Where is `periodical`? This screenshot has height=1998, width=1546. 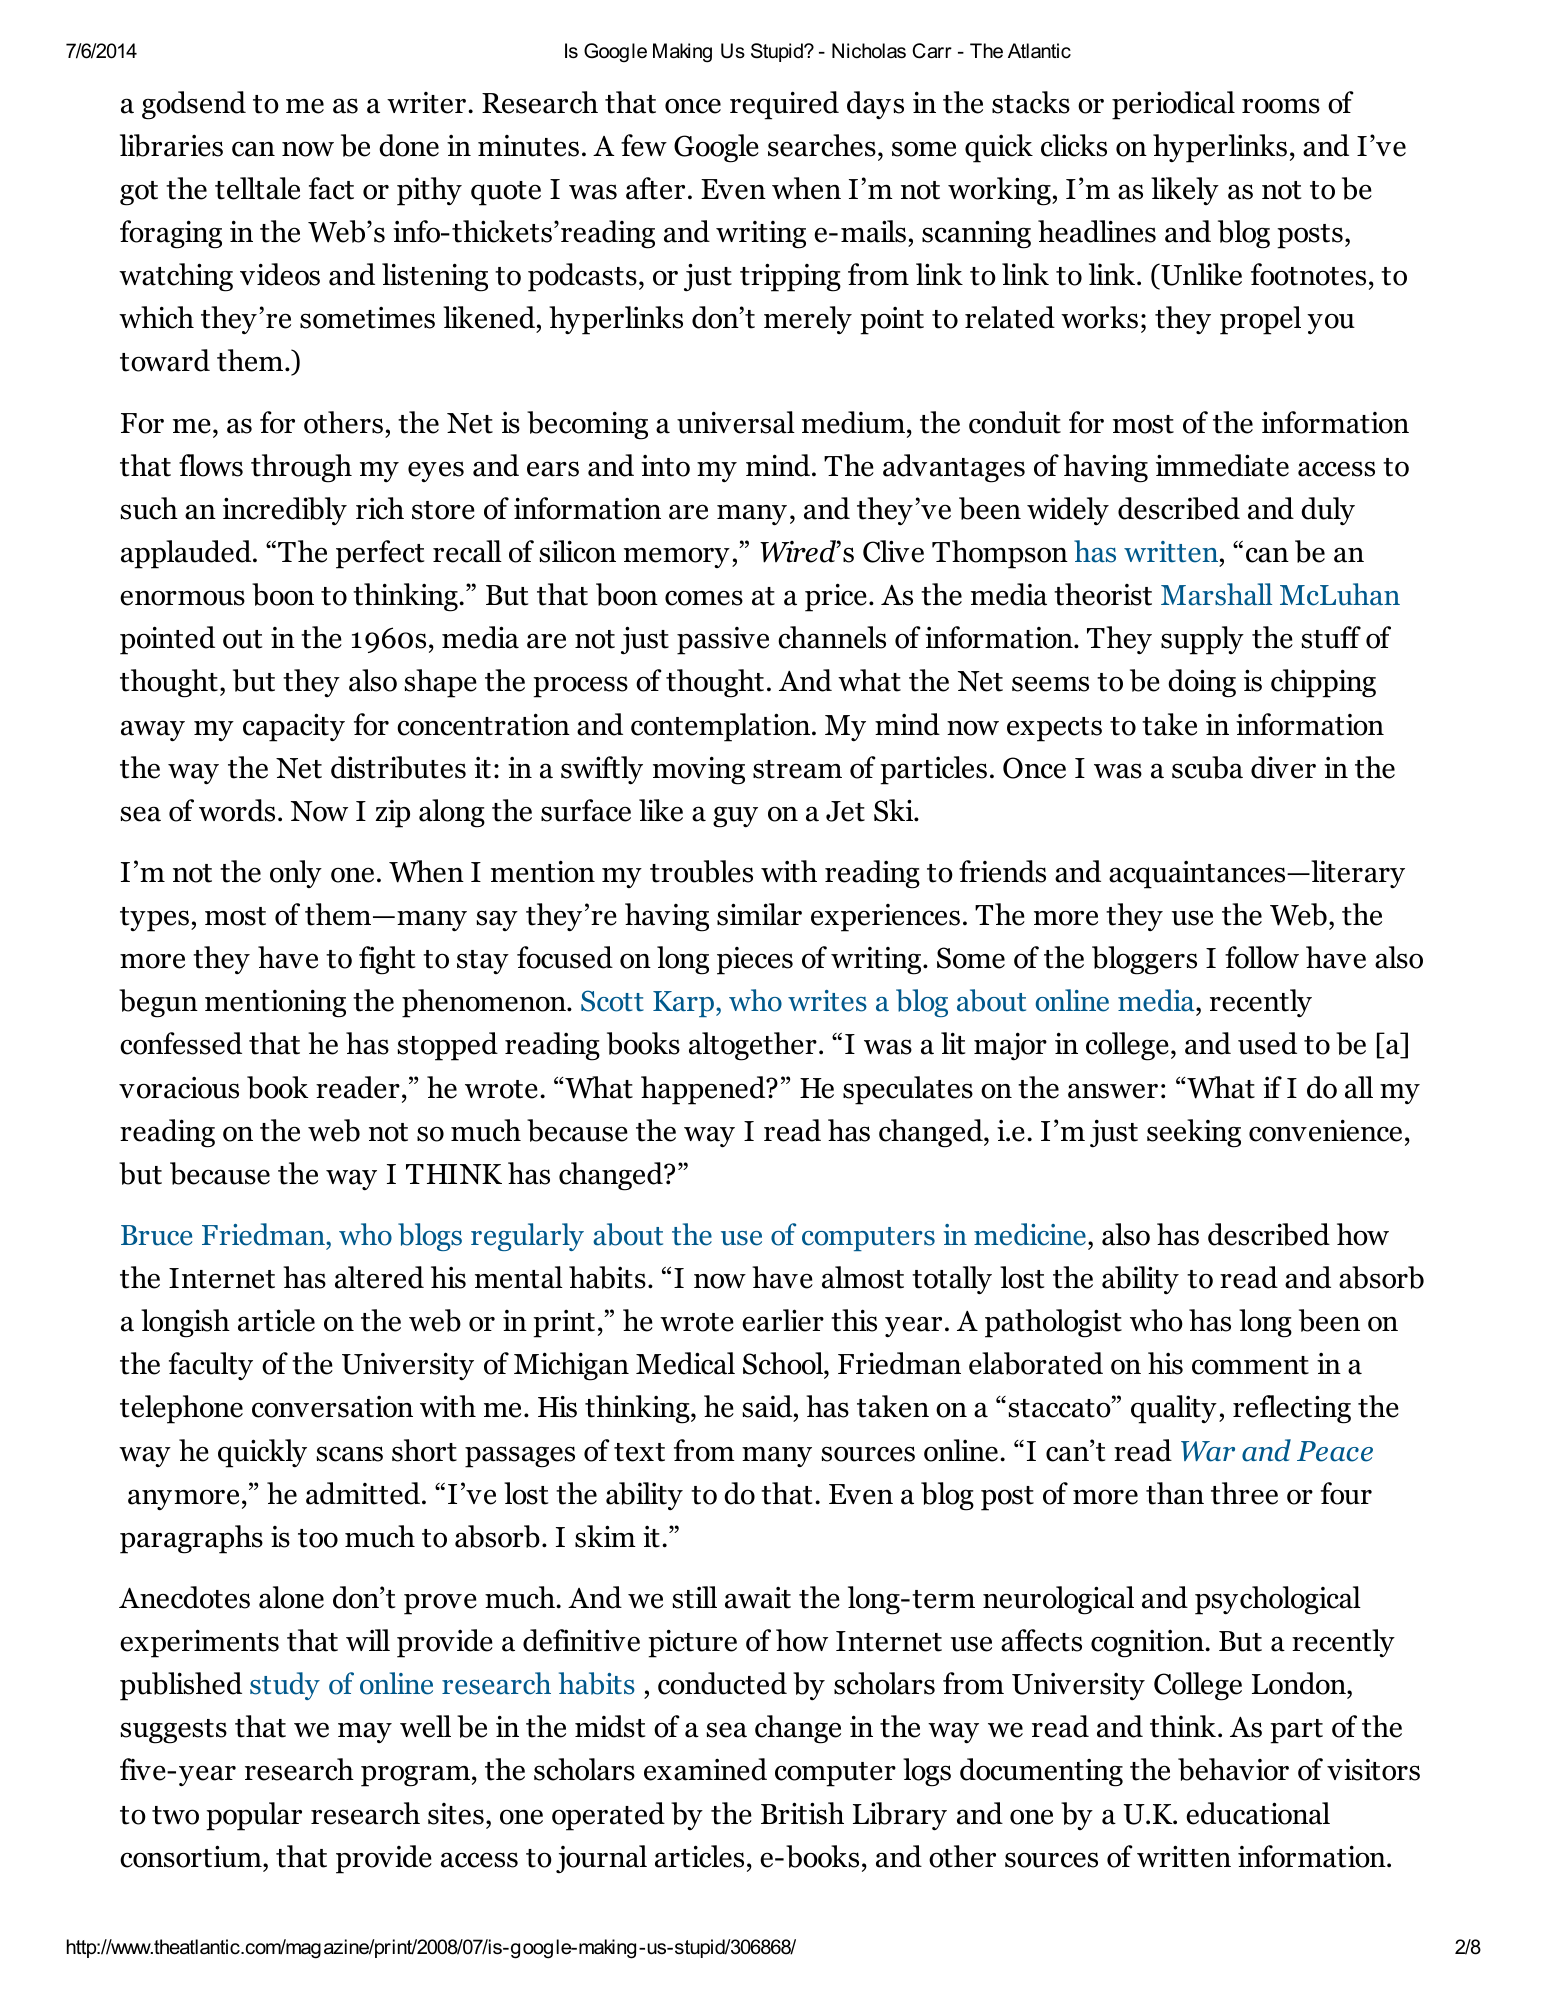
periodical is located at coordinates (1173, 105).
